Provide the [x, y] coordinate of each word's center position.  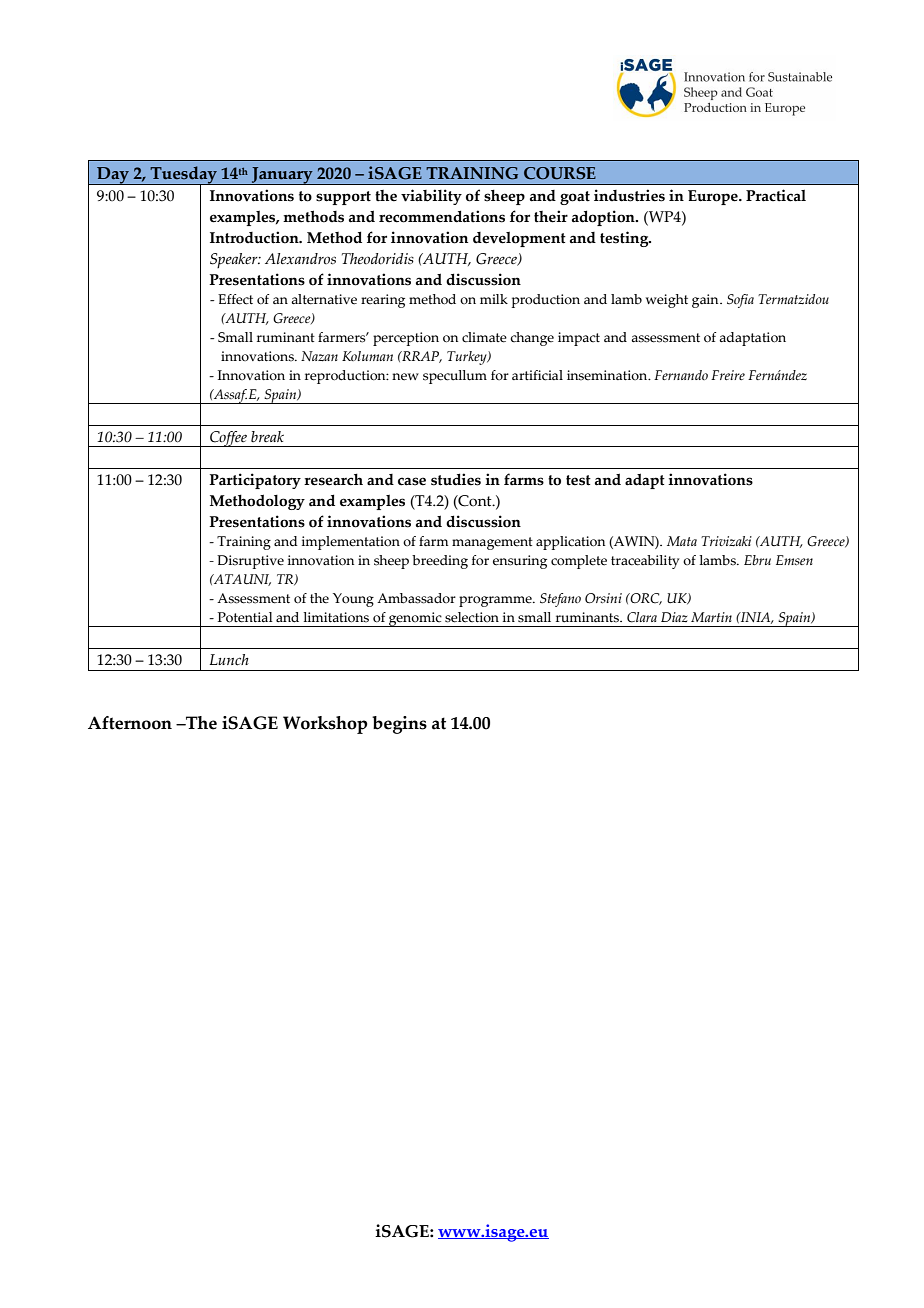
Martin [711, 617]
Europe [714, 197]
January [282, 176]
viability [431, 197]
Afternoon [130, 723]
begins [399, 725]
